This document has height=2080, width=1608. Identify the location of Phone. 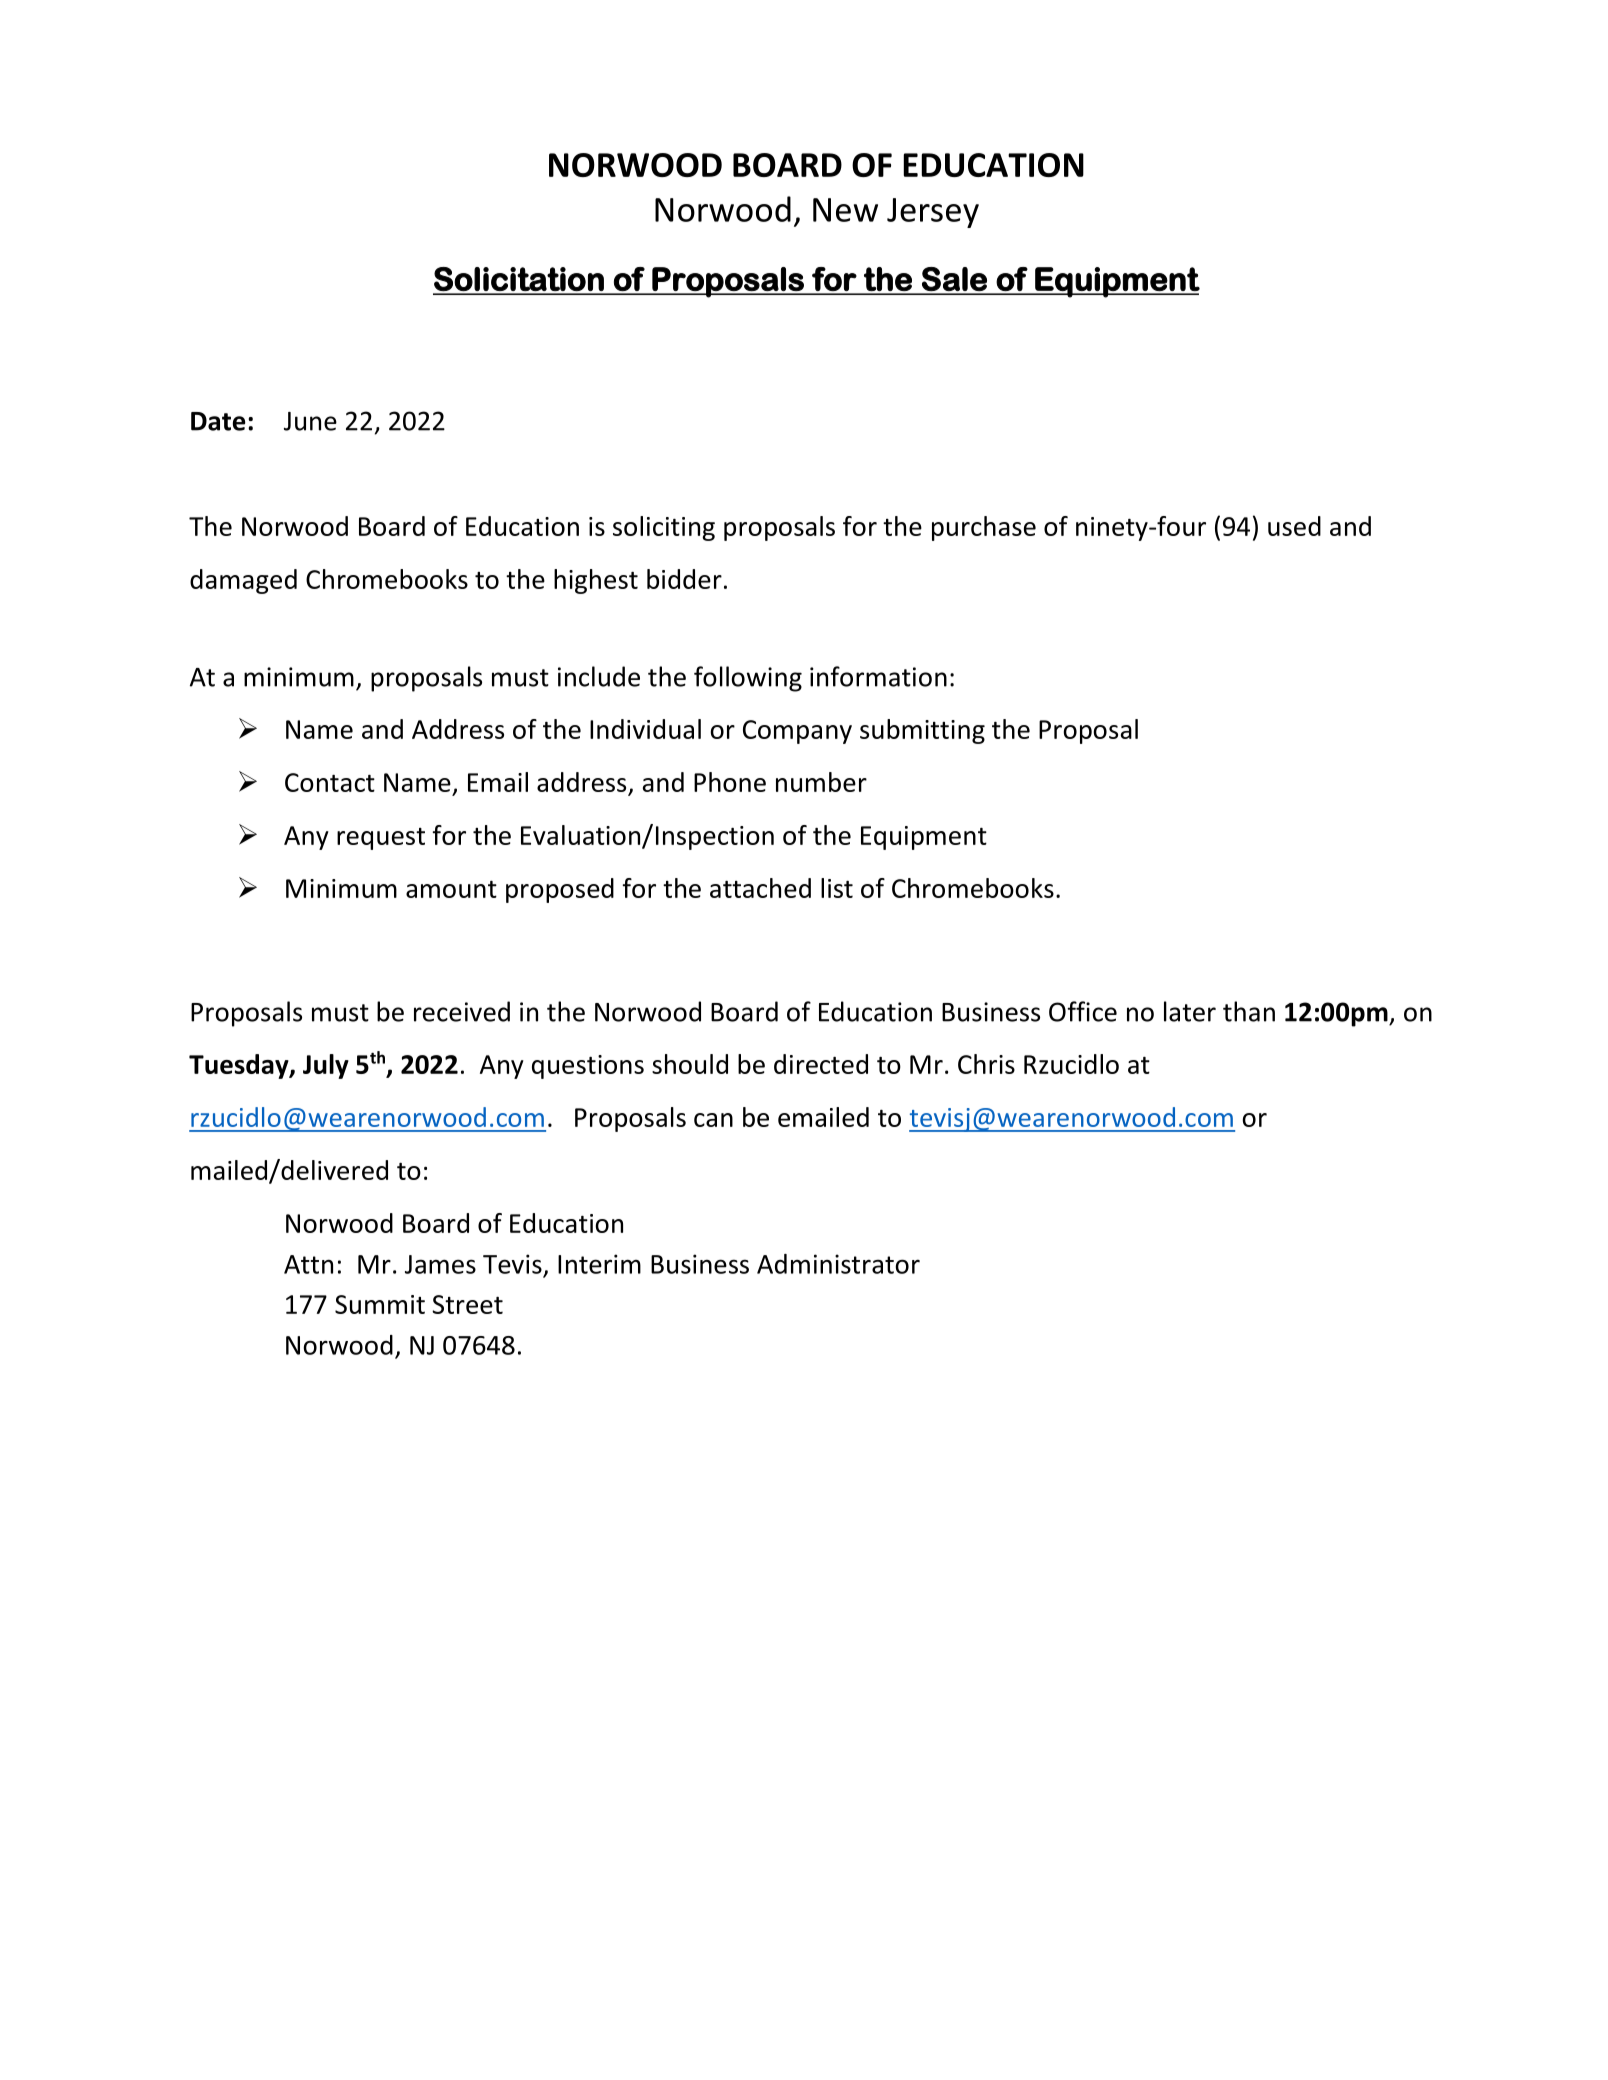
(730, 782).
